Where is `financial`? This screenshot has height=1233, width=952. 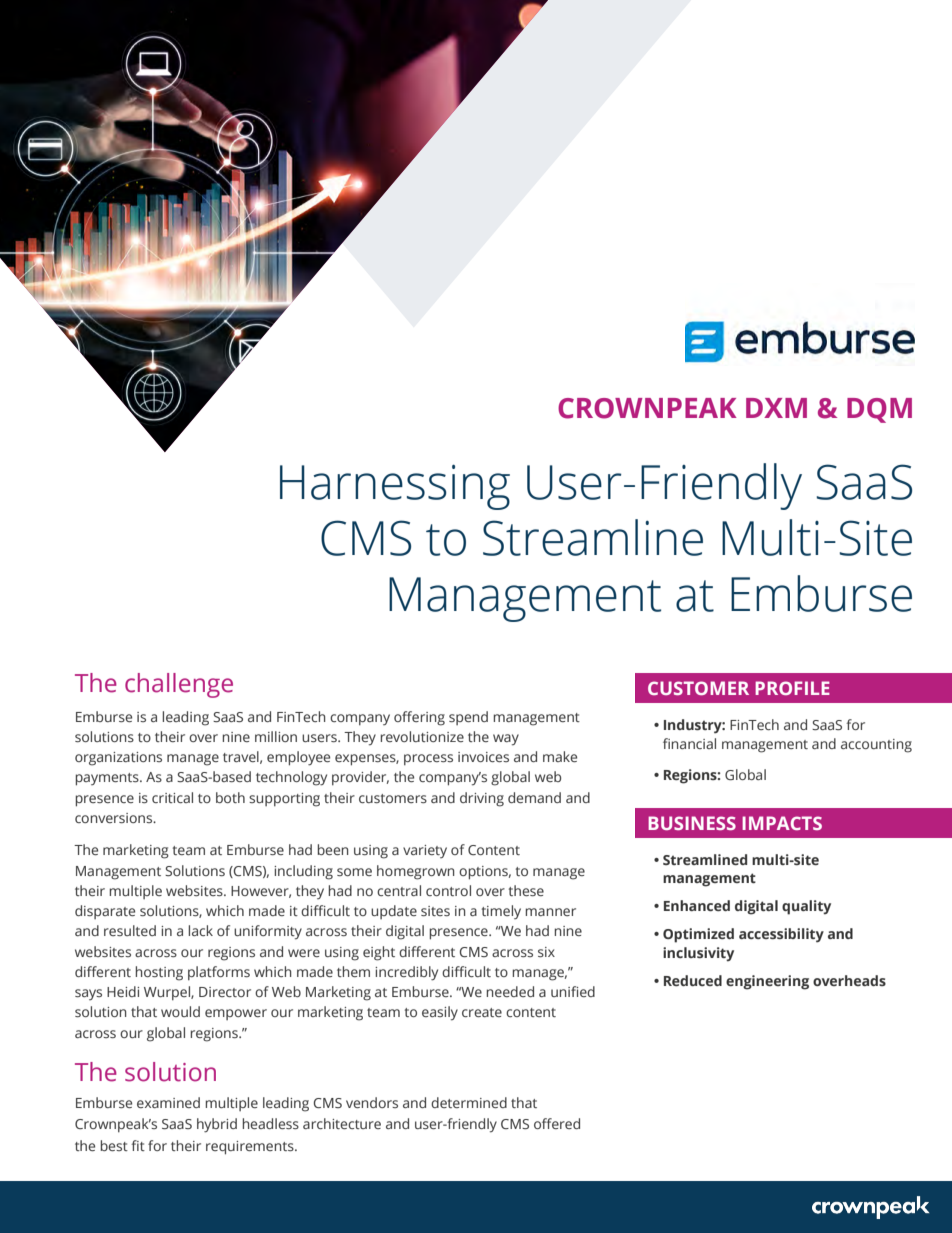 financial is located at coordinates (689, 743).
